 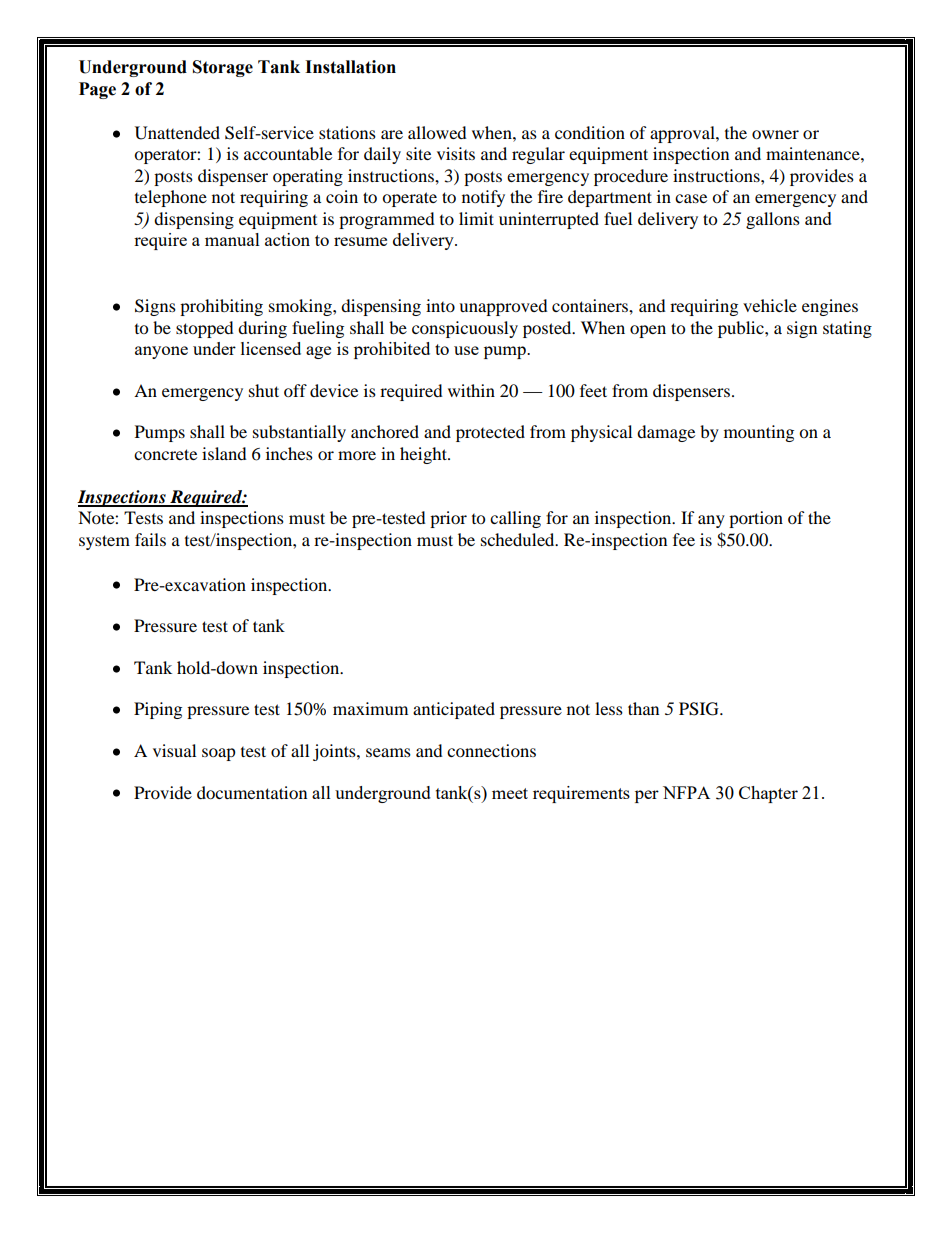 What do you see at coordinates (454, 710) in the image?
I see `anticipated` at bounding box center [454, 710].
